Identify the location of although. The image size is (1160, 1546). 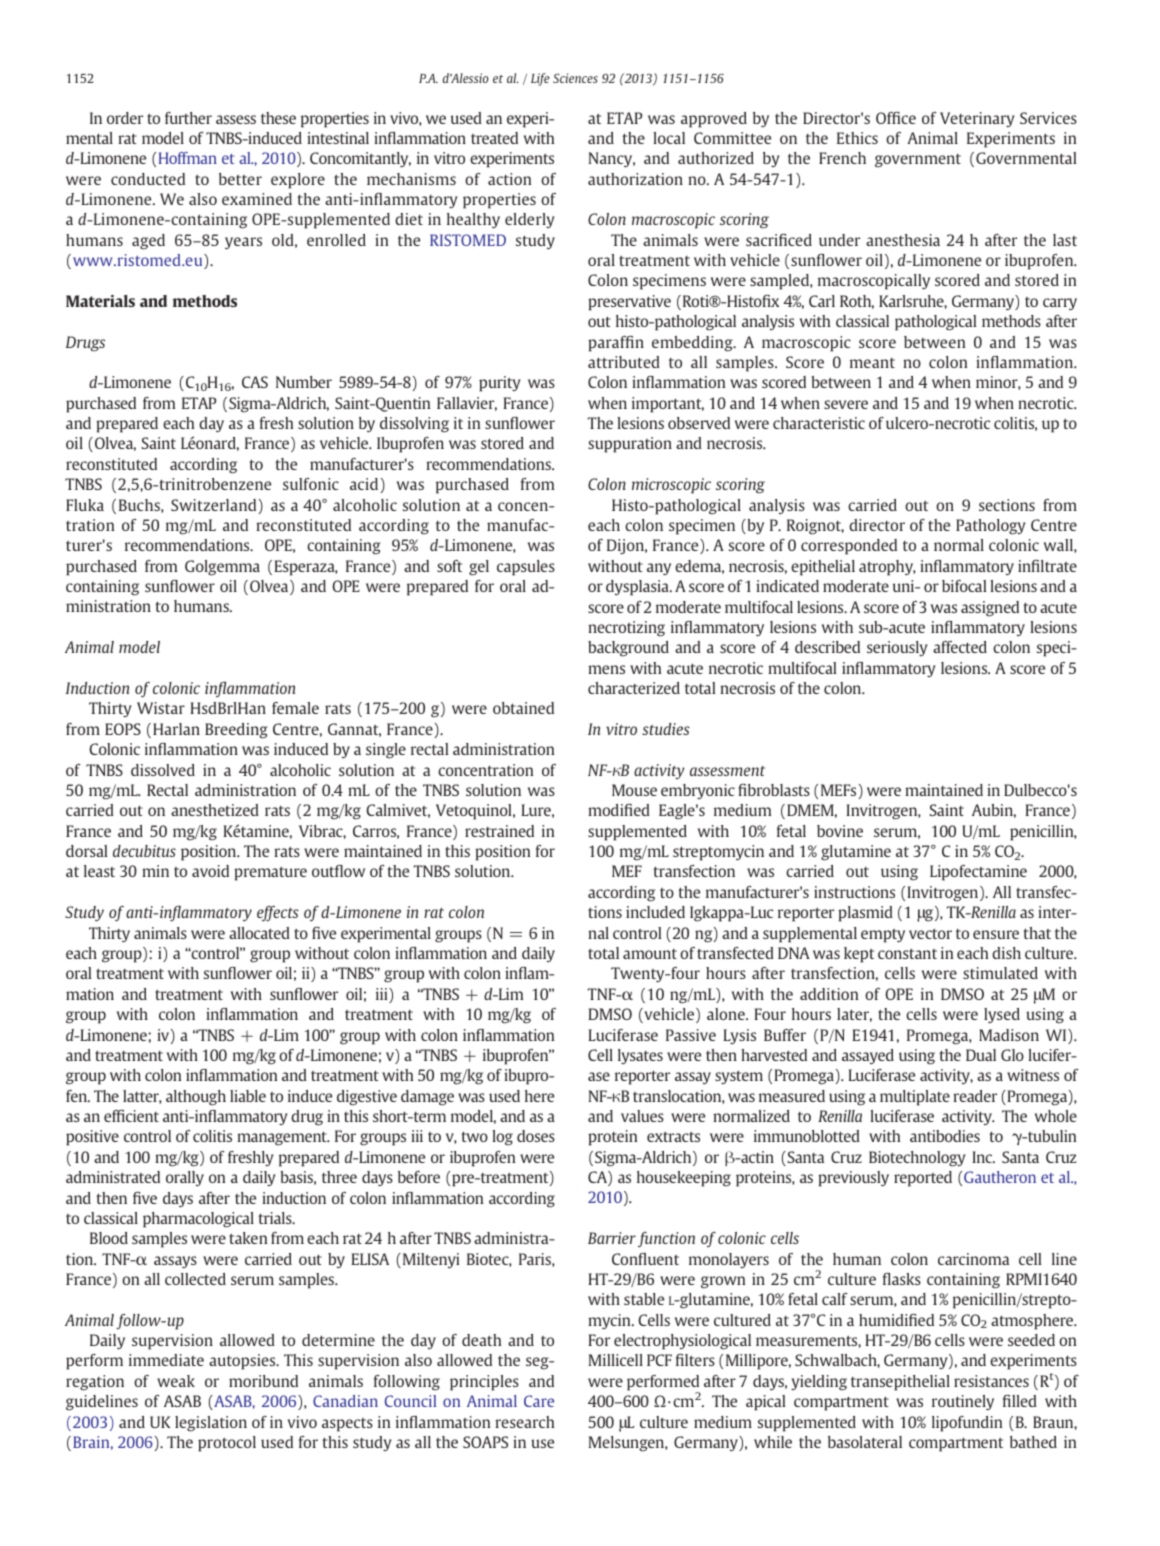
(196, 1098).
